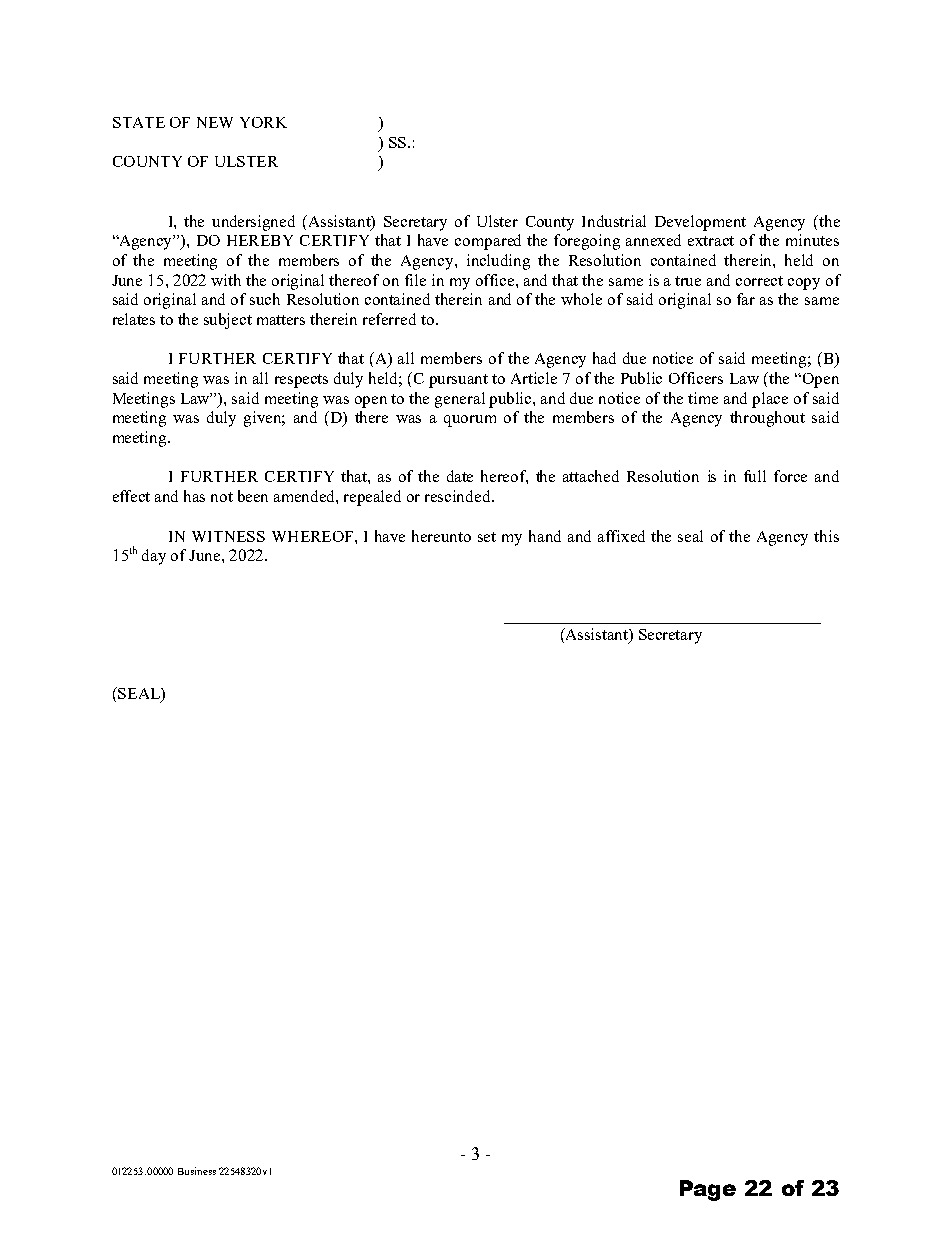 Image resolution: width=952 pixels, height=1233 pixels. Describe the element at coordinates (826, 536) in the page. I see `this` at that location.
